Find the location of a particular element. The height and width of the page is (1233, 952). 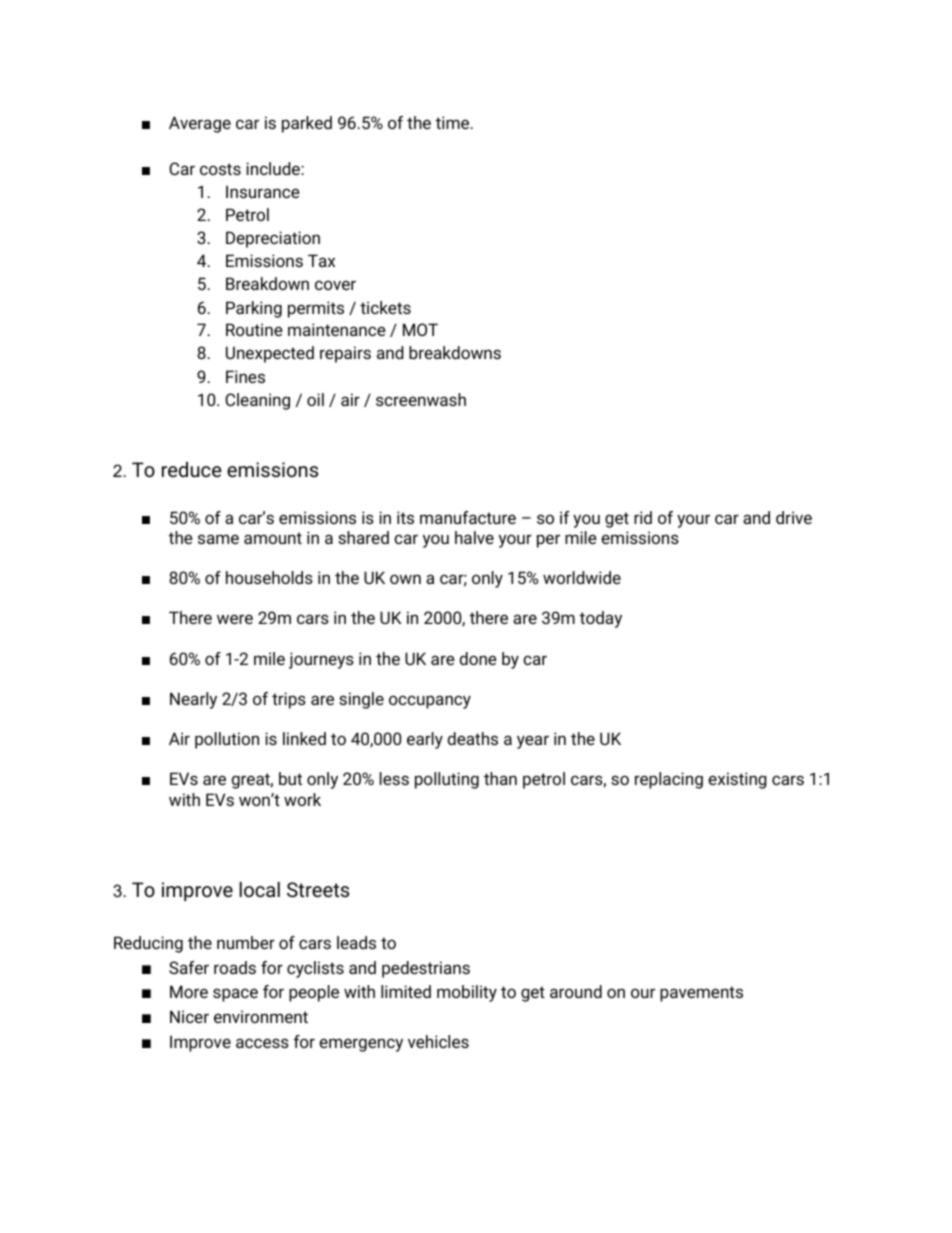

drive is located at coordinates (794, 517).
